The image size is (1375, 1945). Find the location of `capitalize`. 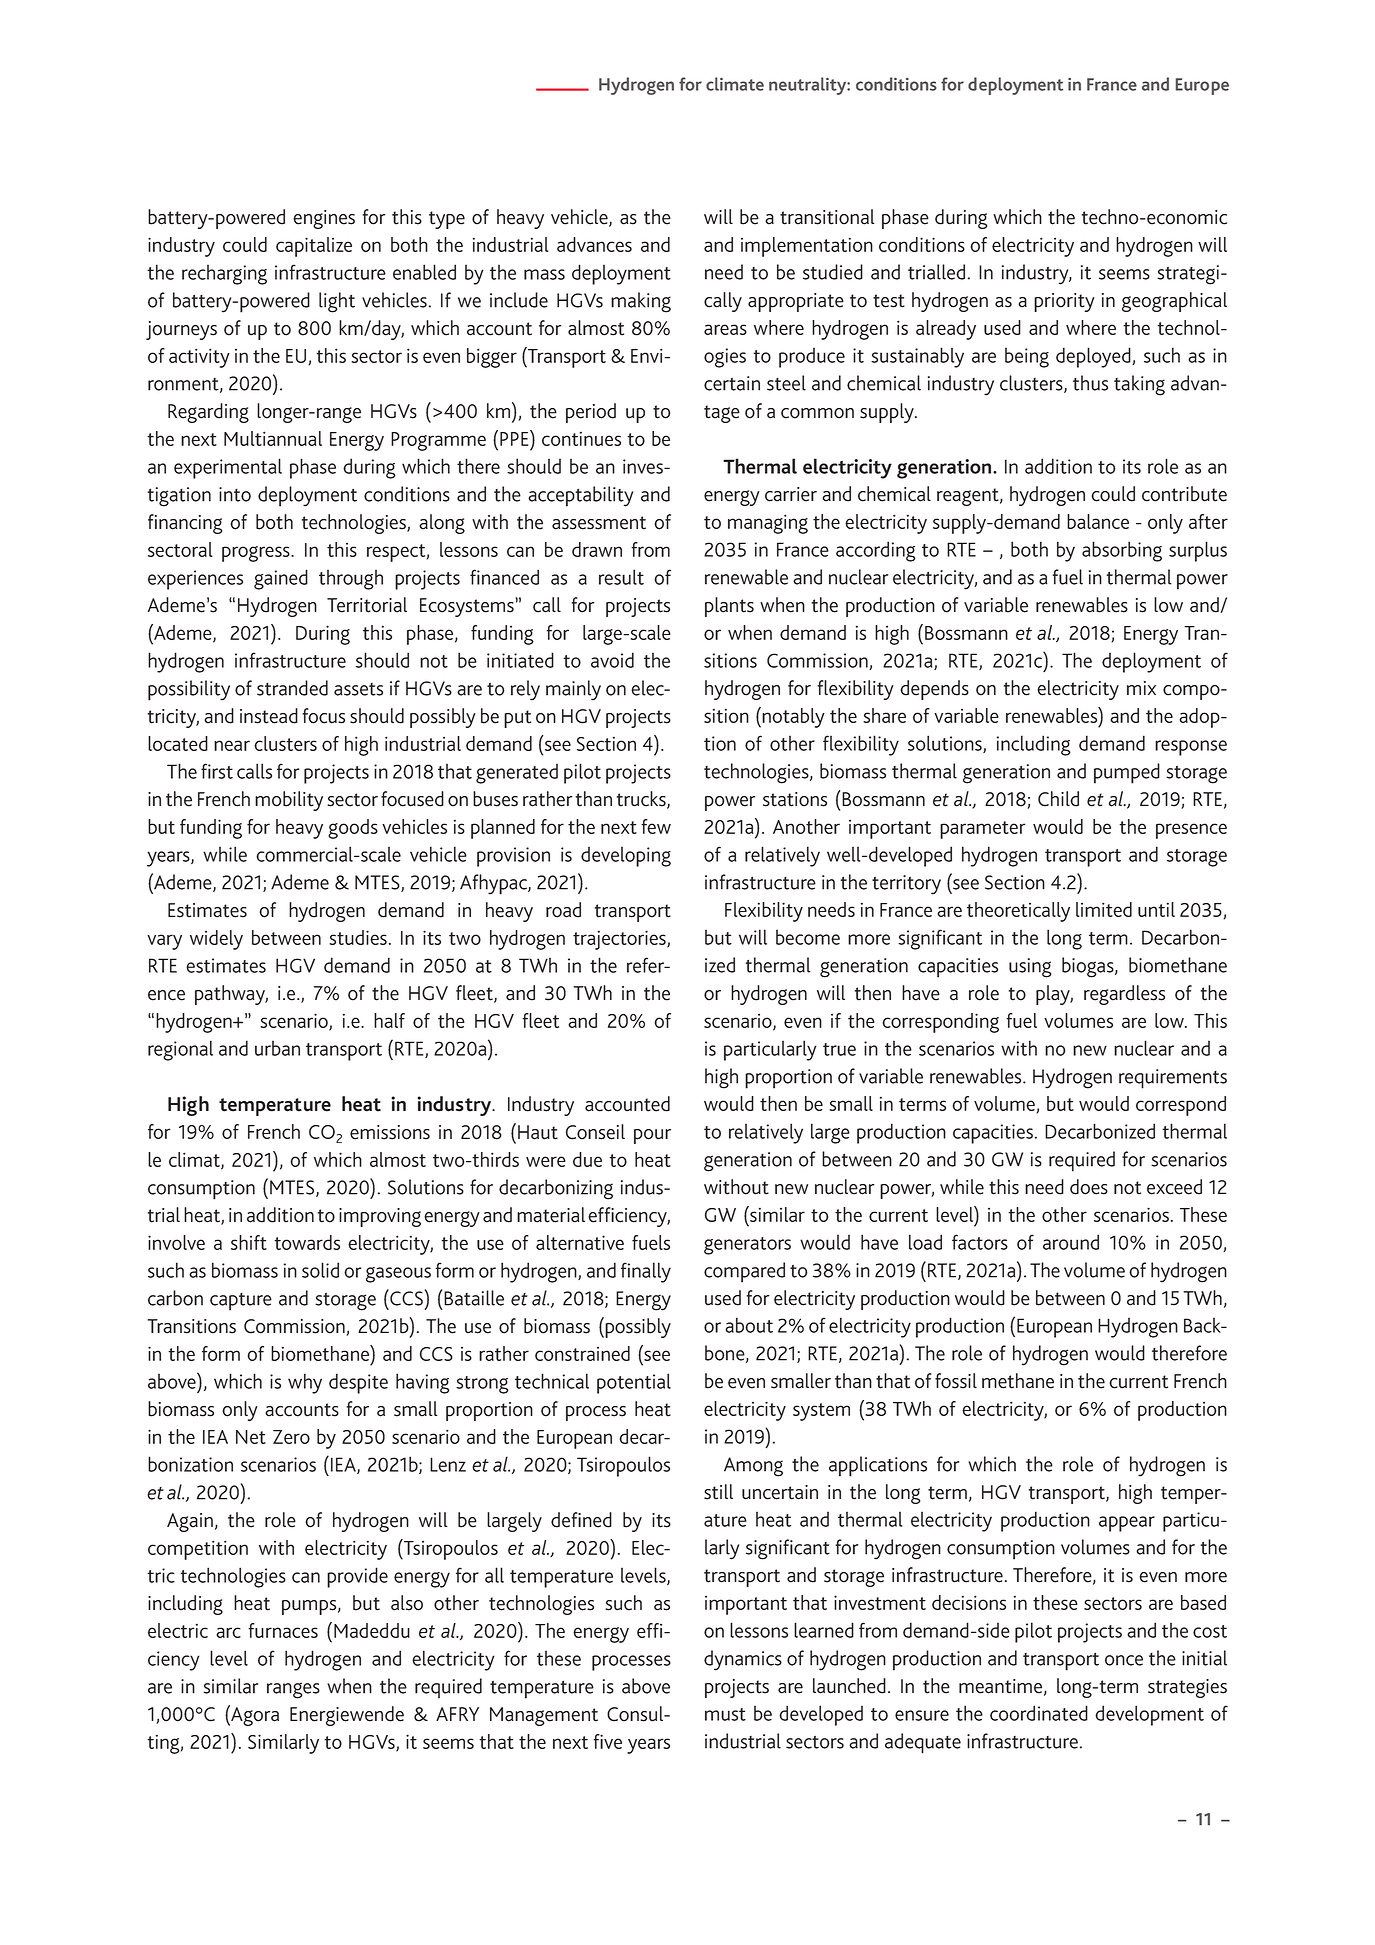

capitalize is located at coordinates (314, 247).
